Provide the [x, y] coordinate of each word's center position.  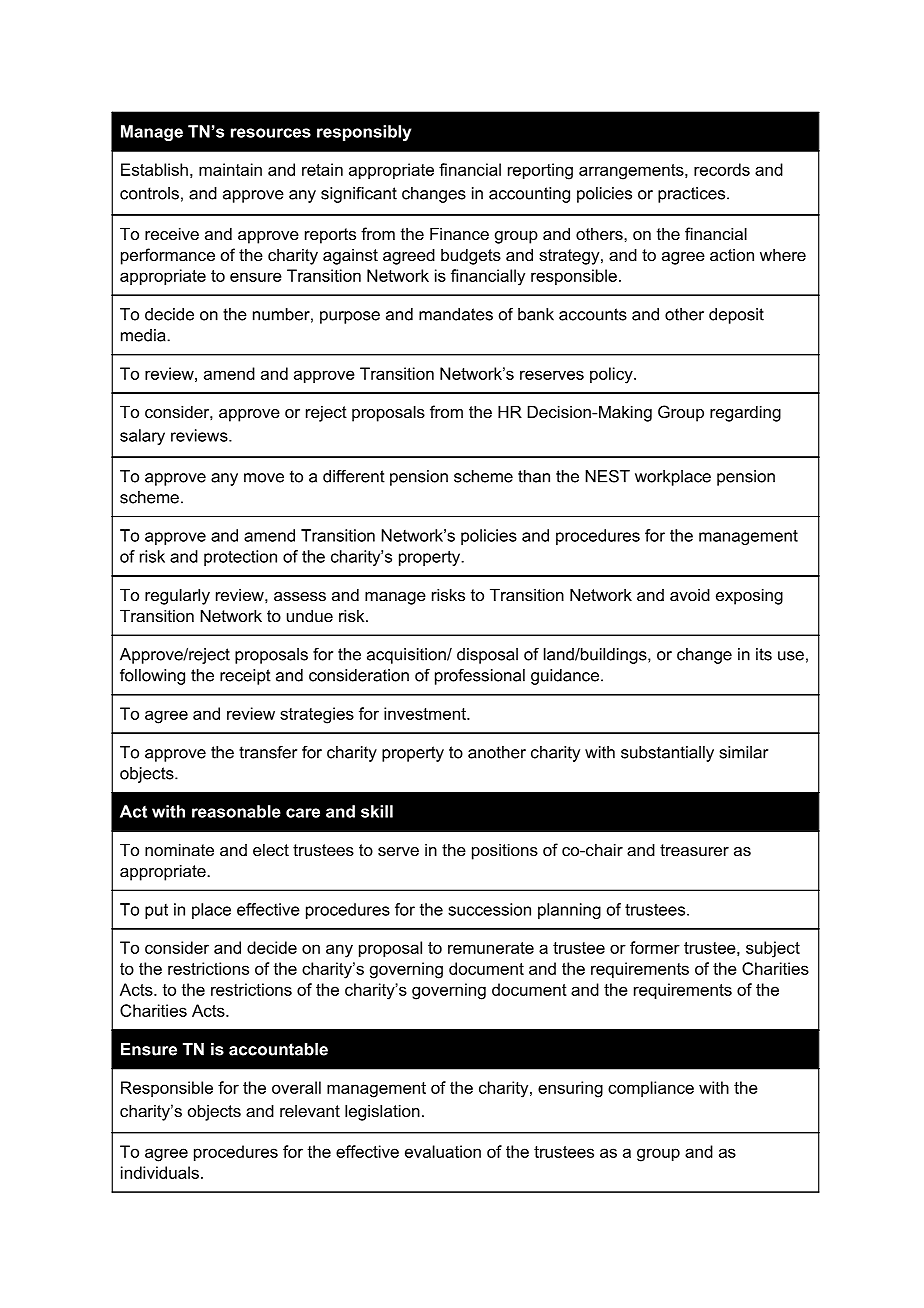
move [264, 478]
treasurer [694, 850]
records [722, 169]
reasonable [236, 811]
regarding [745, 413]
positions [505, 851]
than [534, 476]
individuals [160, 1172]
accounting [529, 195]
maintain [230, 169]
